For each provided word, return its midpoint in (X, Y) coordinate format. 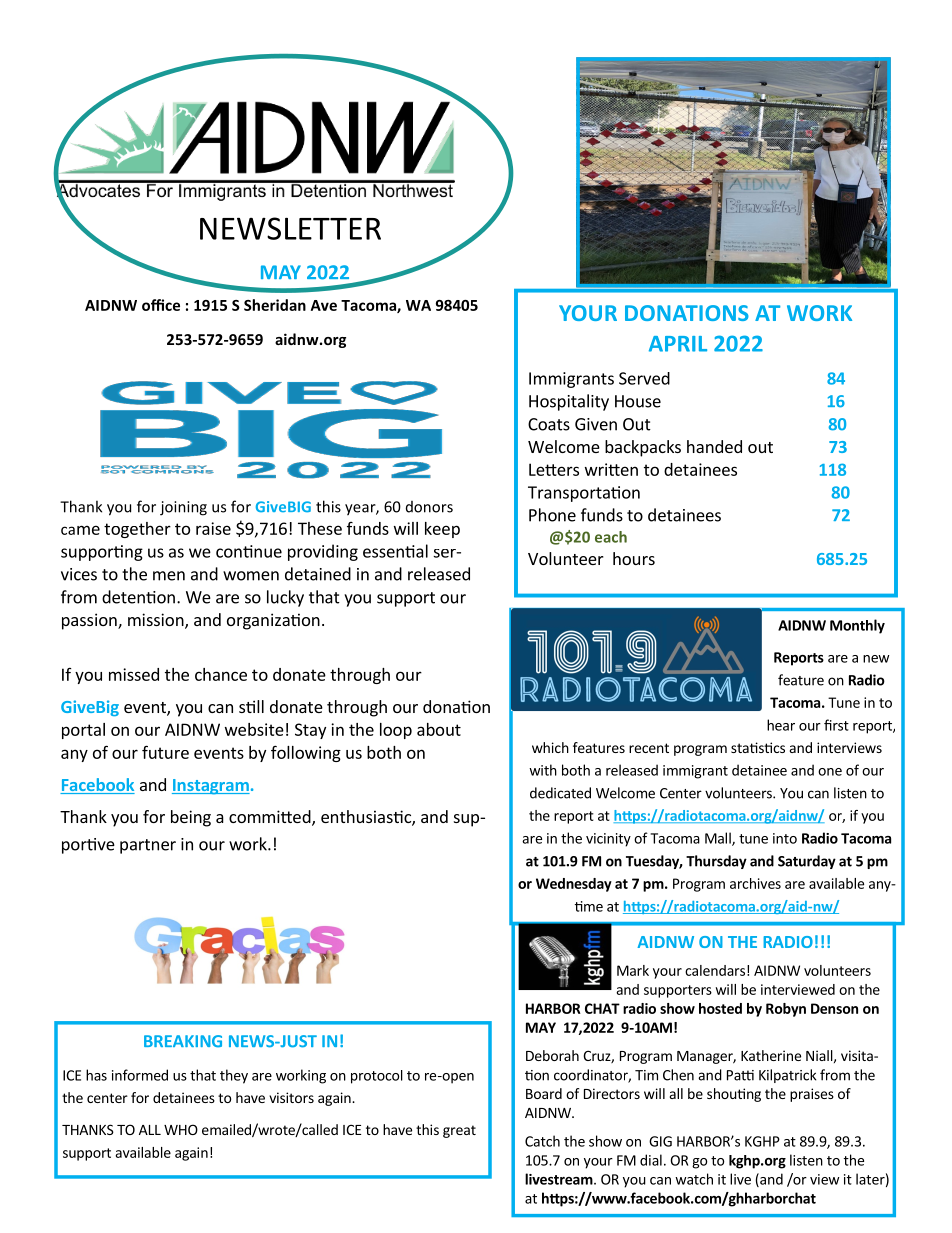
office (161, 305)
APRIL (678, 344)
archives (755, 883)
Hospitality (569, 402)
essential (395, 551)
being (191, 818)
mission (157, 621)
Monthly (857, 626)
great (459, 1131)
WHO (181, 1129)
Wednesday (574, 885)
